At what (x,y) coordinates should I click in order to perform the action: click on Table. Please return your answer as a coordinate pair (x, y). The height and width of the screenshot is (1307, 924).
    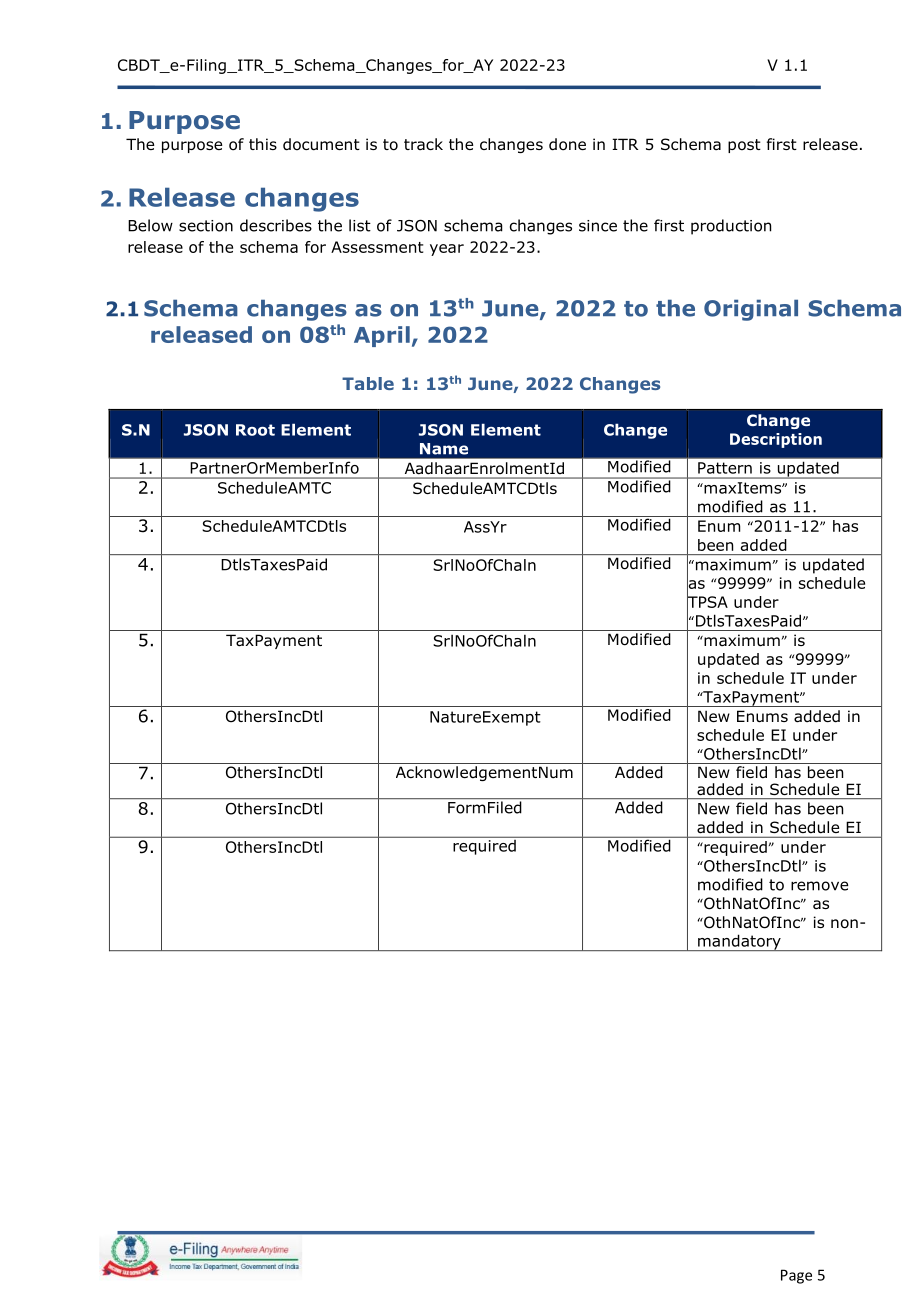
    Looking at the image, I should click on (368, 383).
